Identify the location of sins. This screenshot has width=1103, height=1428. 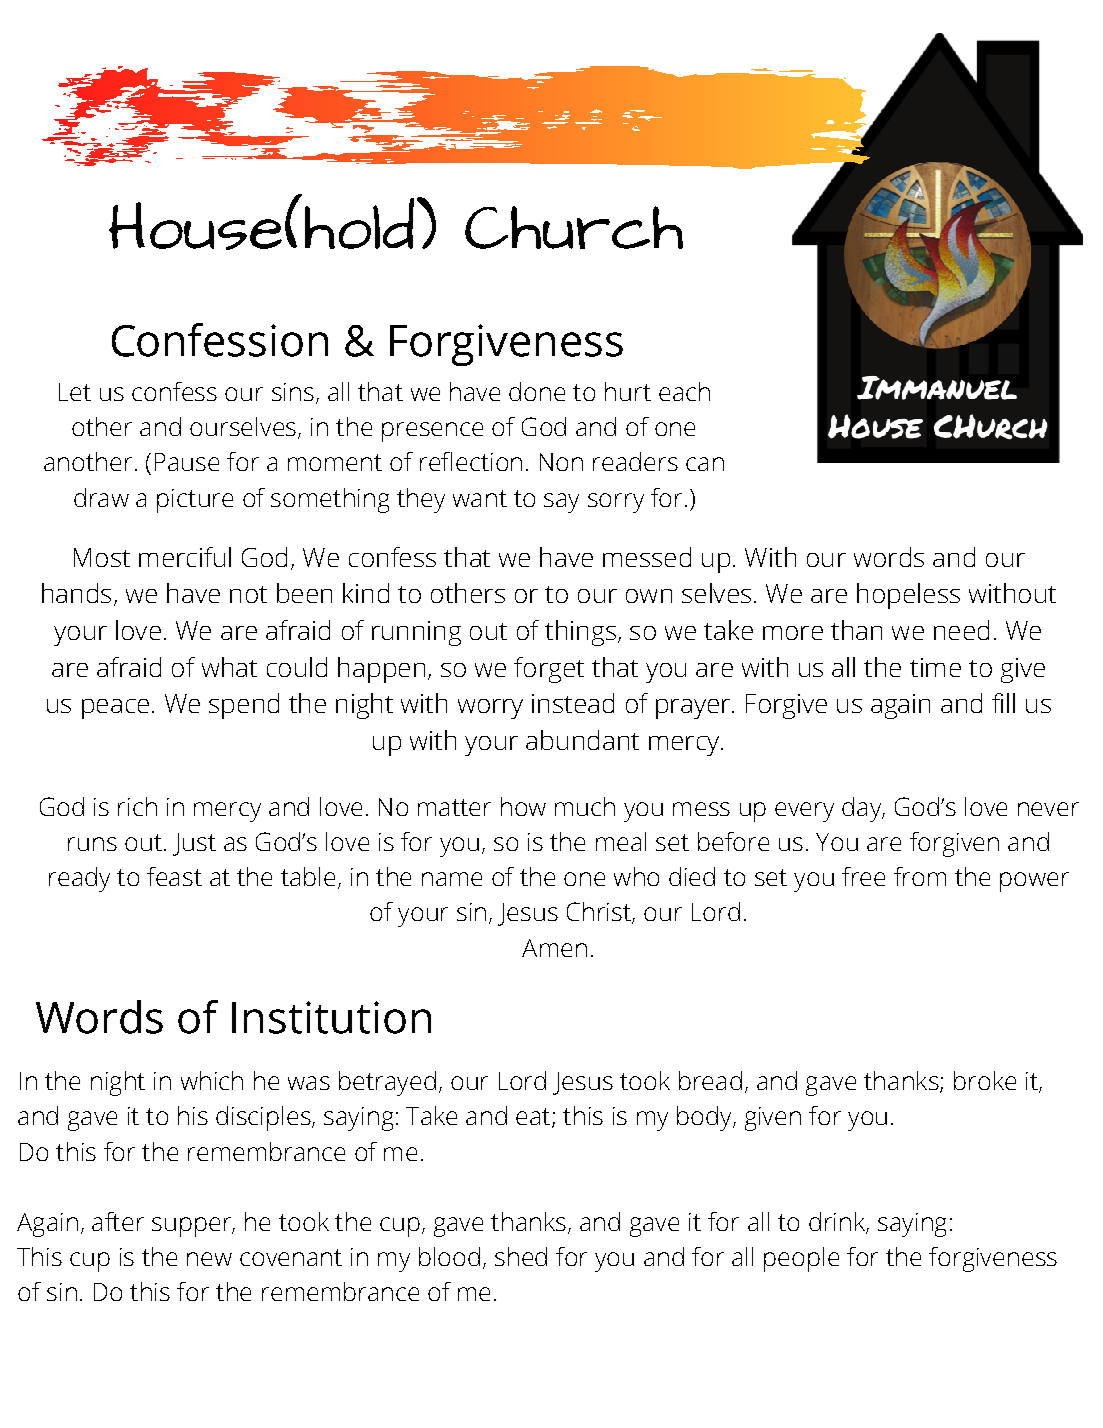
(293, 392).
